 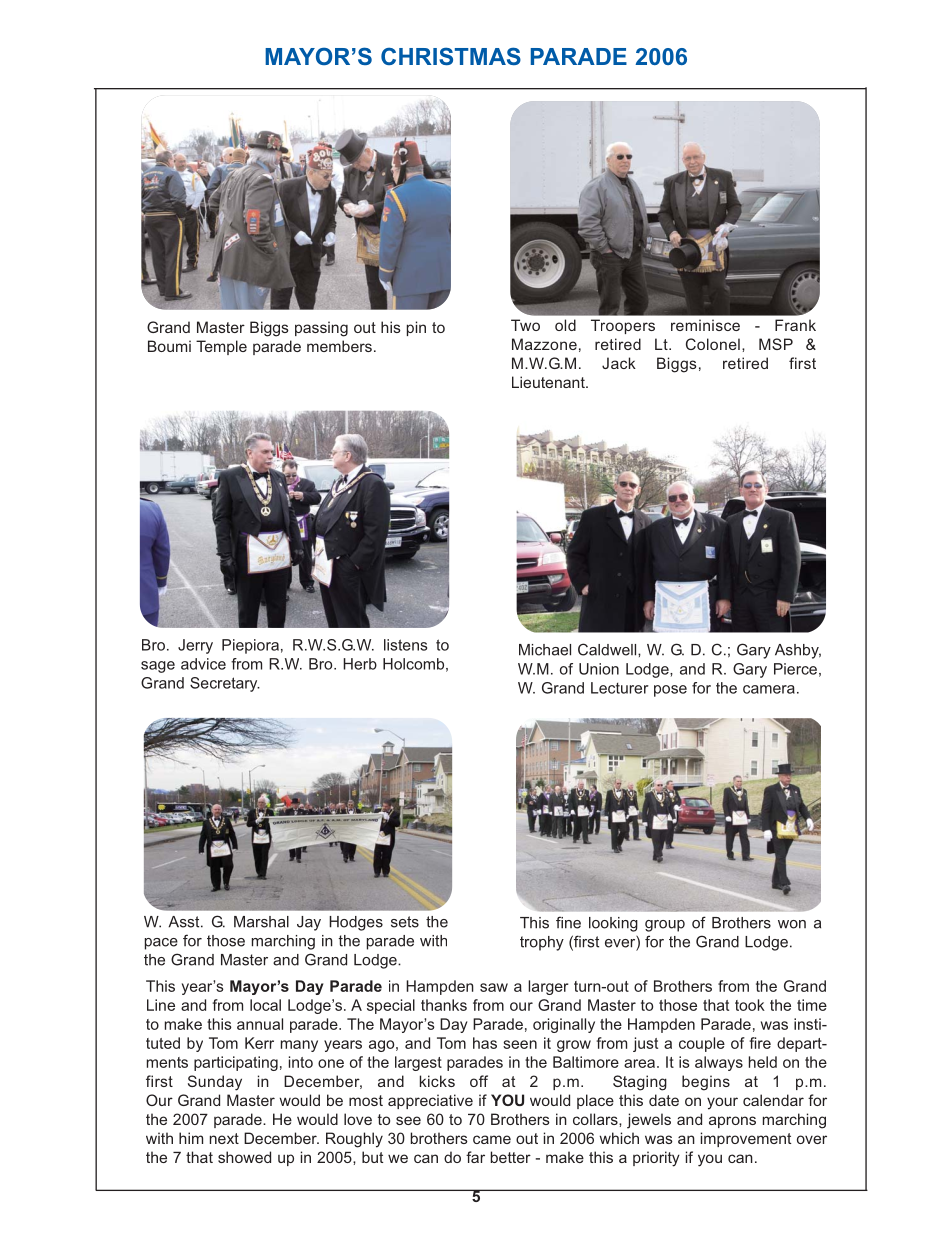 I want to click on Michael, so click(x=545, y=650).
